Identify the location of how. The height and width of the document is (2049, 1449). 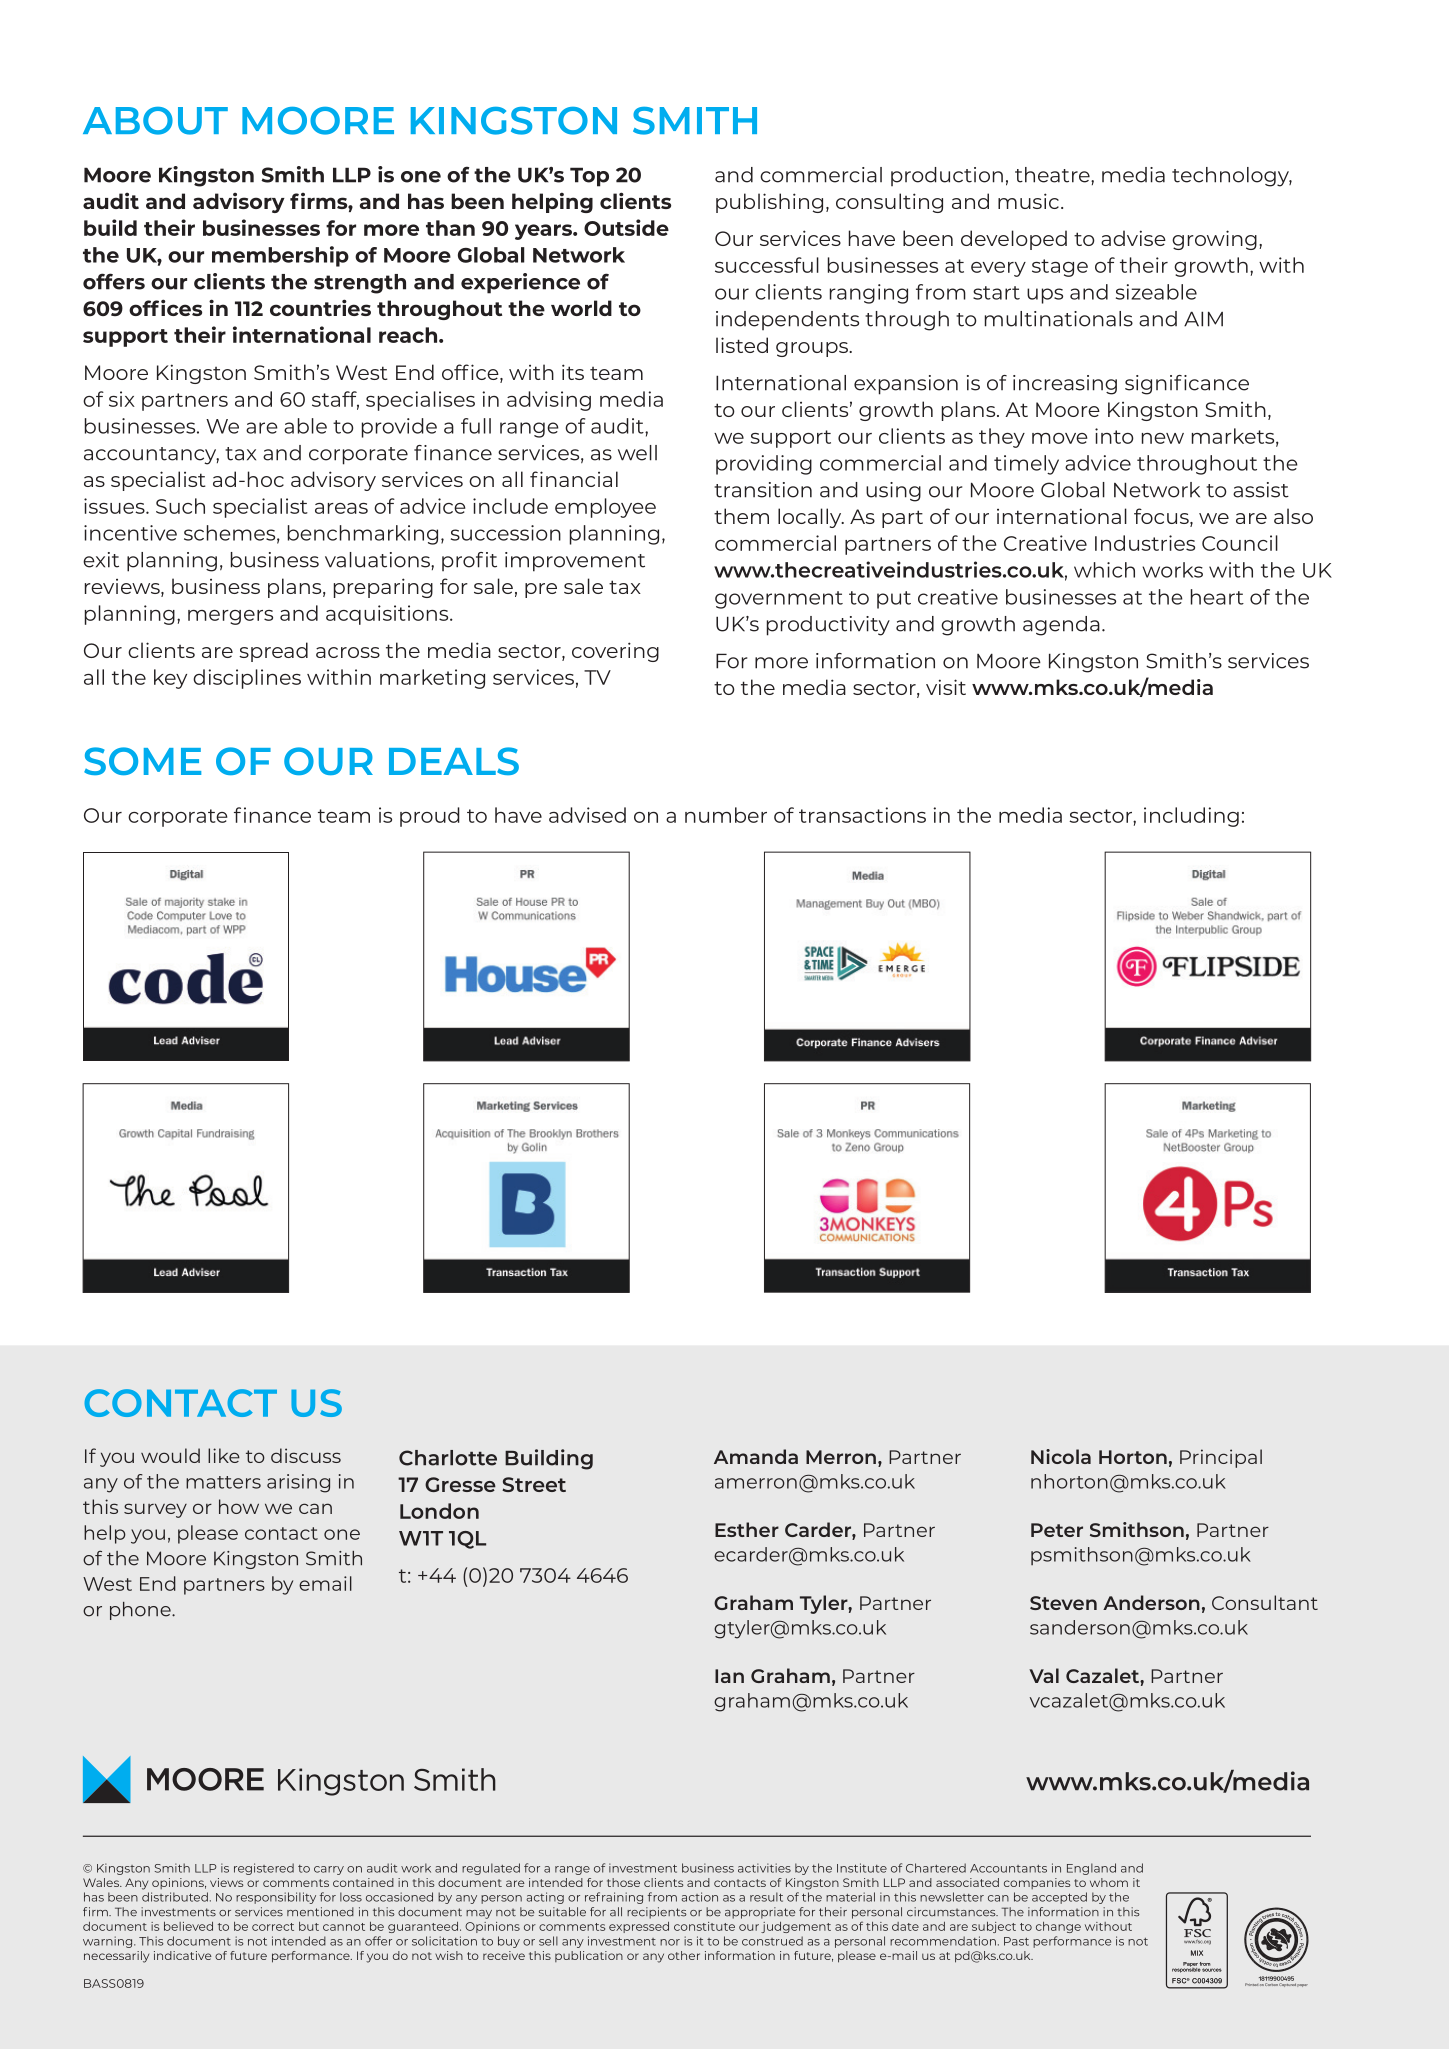
(239, 1506).
